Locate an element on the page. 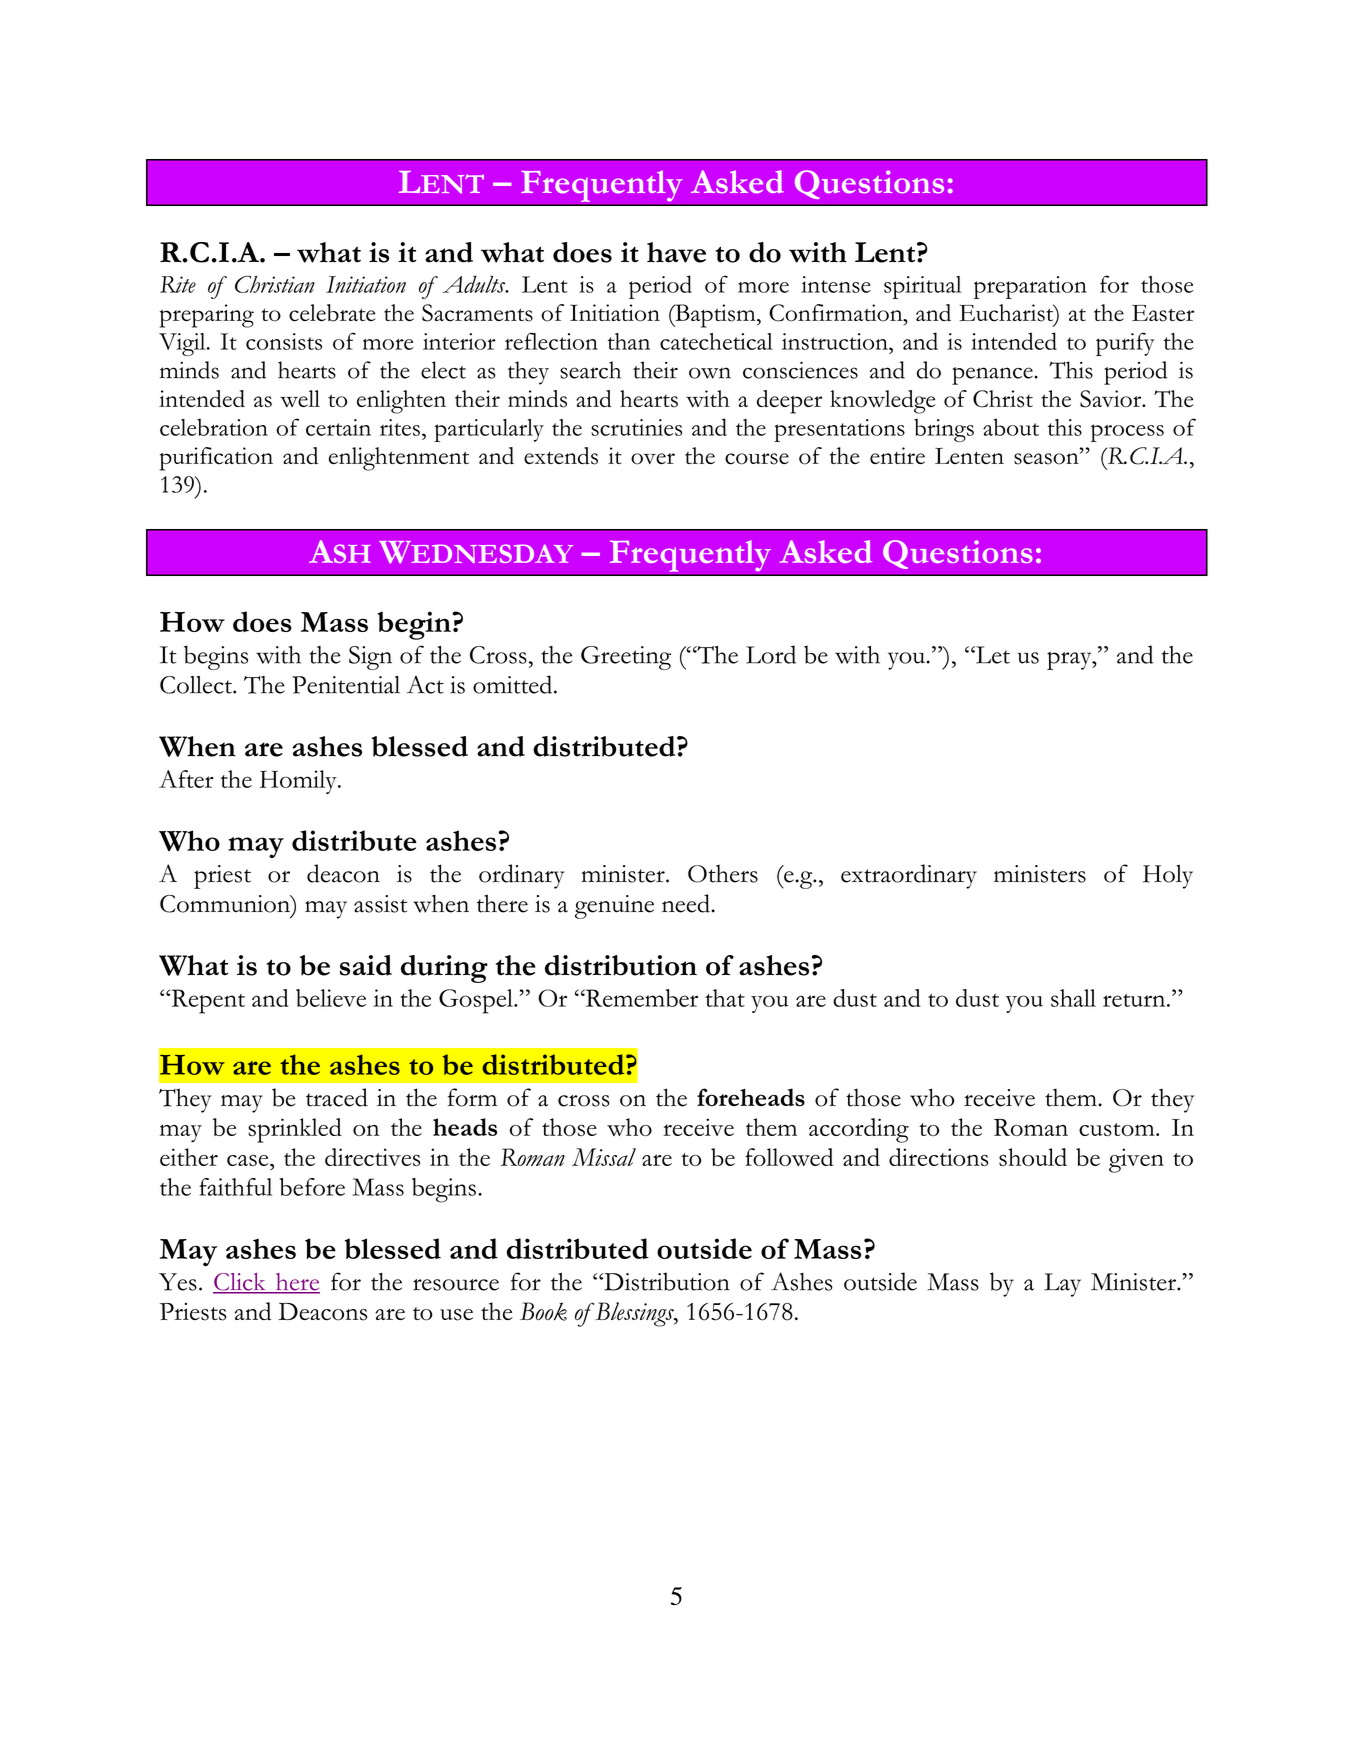  Lord is located at coordinates (771, 654).
